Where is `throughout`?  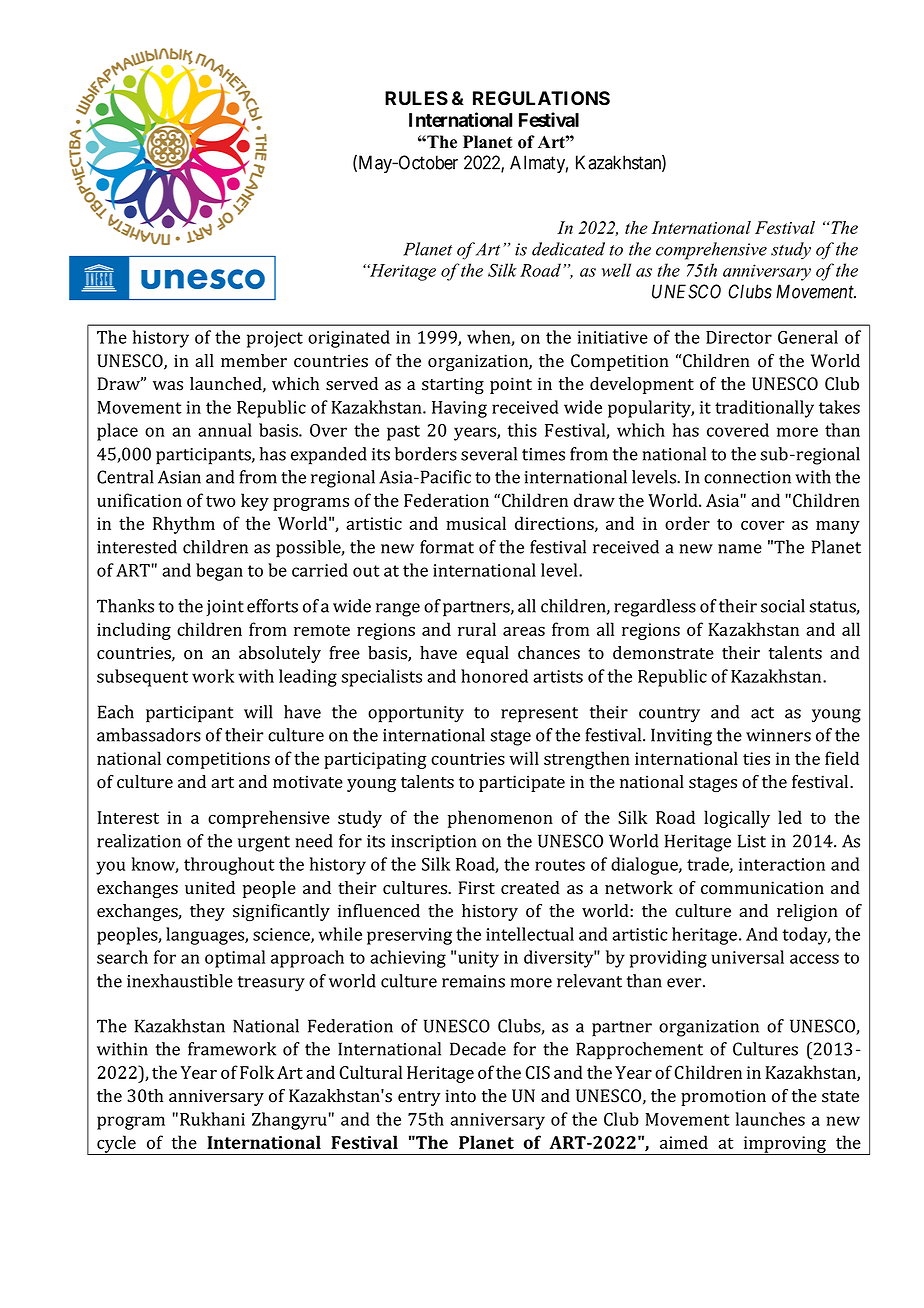
throughout is located at coordinates (229, 866).
